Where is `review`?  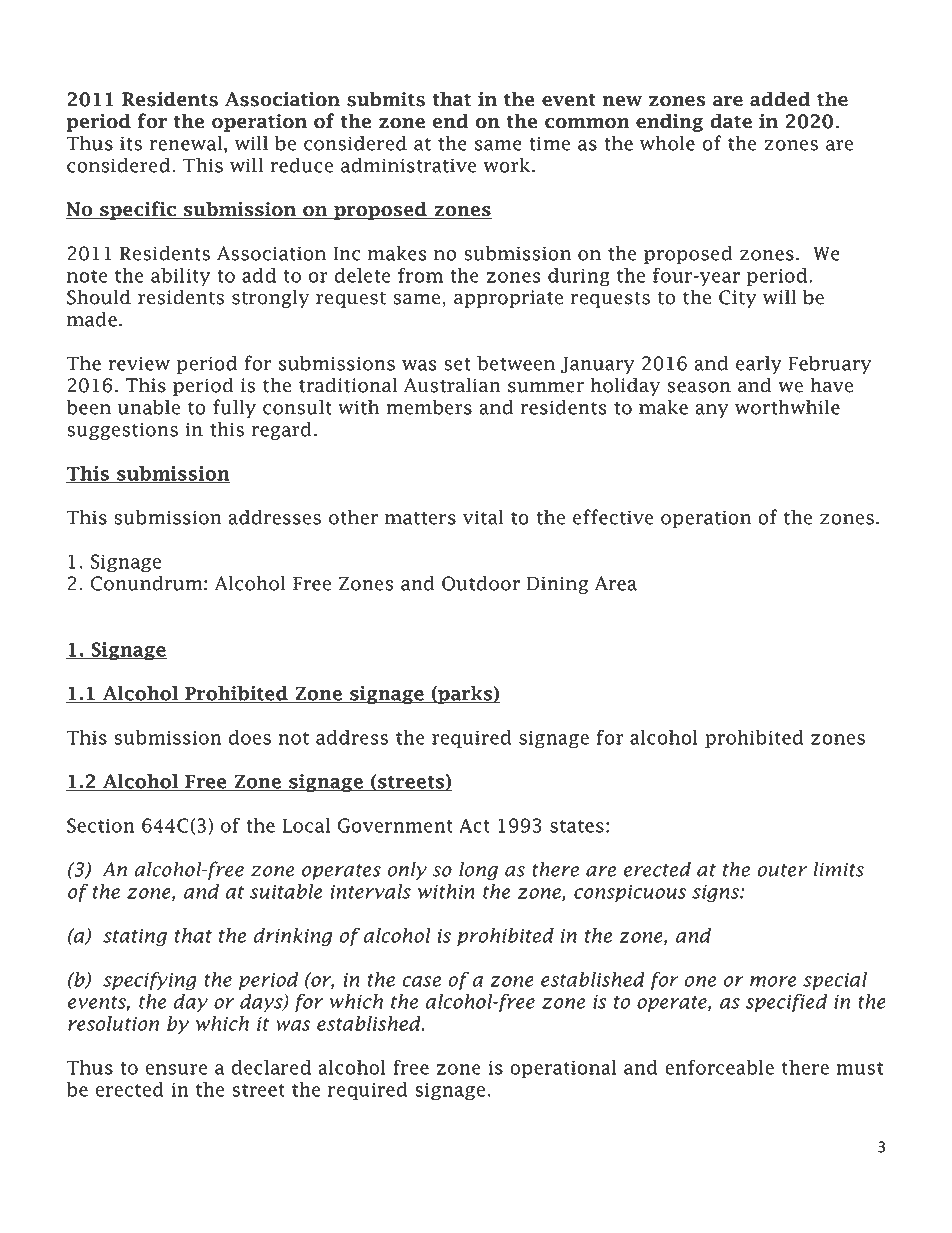 review is located at coordinates (139, 363).
